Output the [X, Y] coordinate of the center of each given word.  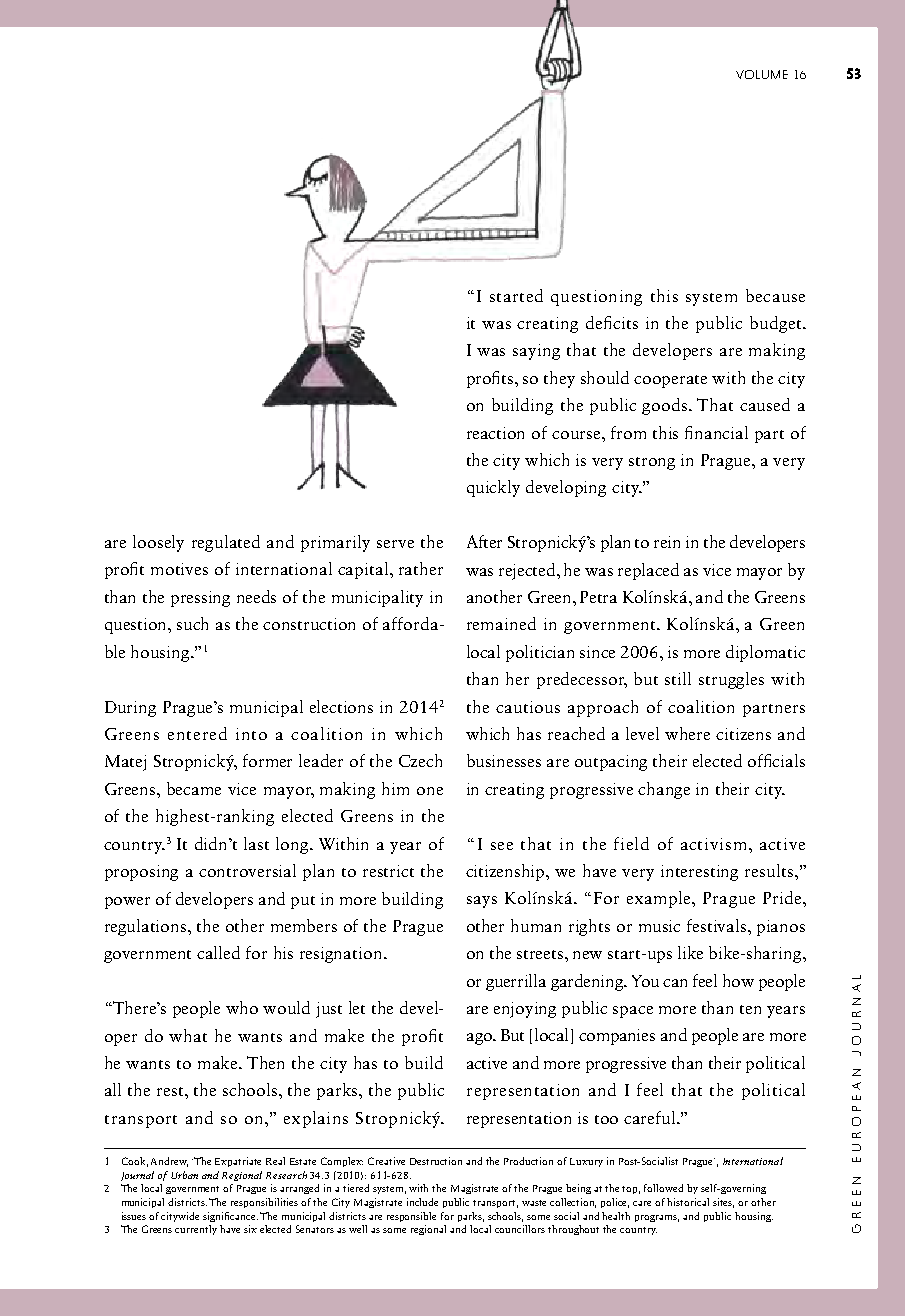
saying [536, 352]
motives [179, 569]
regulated [226, 543]
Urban [184, 1175]
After [484, 541]
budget [777, 324]
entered [197, 733]
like [690, 952]
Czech [420, 760]
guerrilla [516, 982]
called [218, 952]
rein [667, 542]
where [687, 733]
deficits [612, 322]
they [559, 379]
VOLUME [762, 74]
